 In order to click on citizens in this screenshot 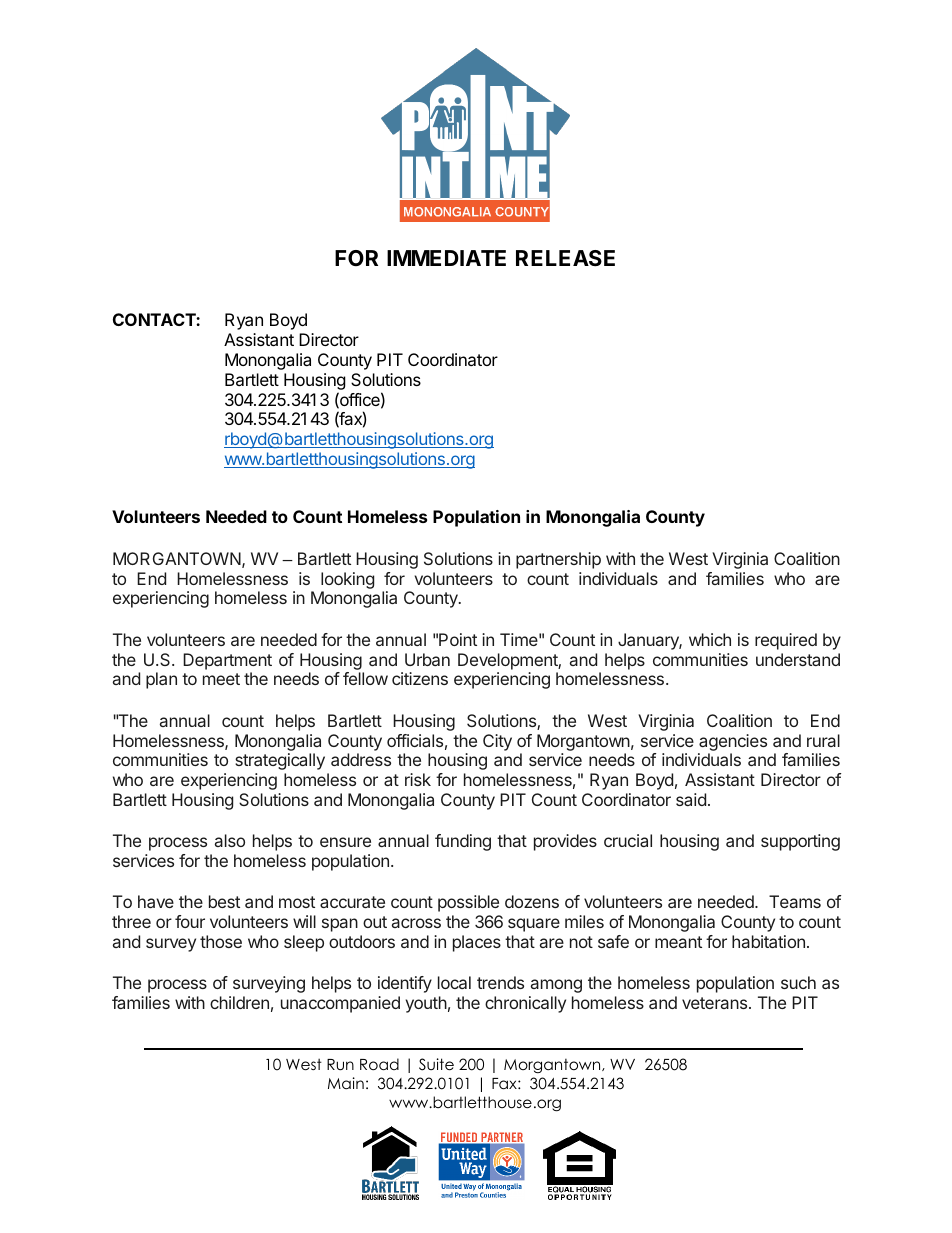, I will do `click(420, 678)`.
